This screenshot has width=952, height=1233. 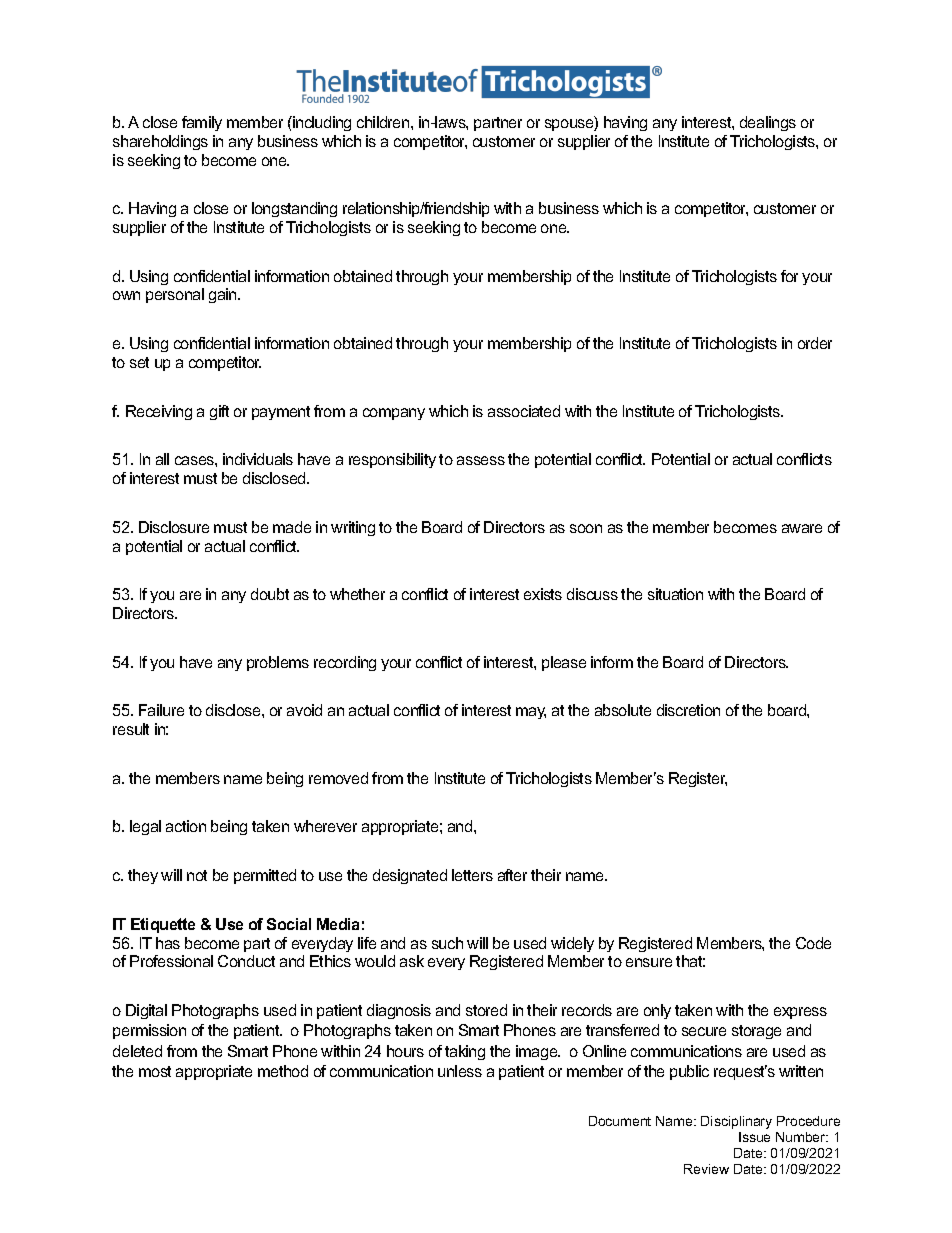 I want to click on all, so click(x=162, y=459).
